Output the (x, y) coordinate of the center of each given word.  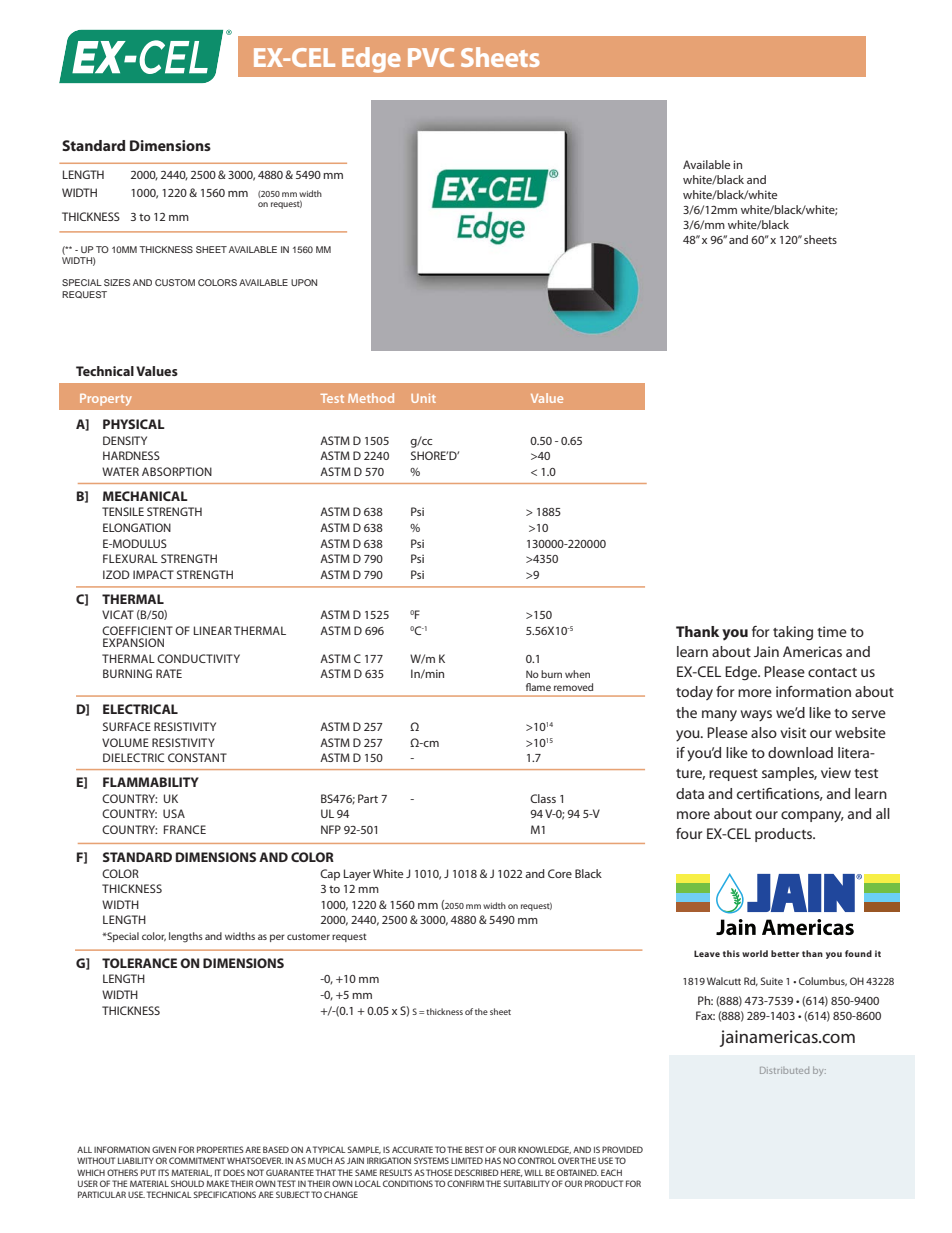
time (832, 631)
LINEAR (213, 630)
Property (106, 400)
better (785, 953)
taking (793, 633)
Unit (423, 398)
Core (560, 873)
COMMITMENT (197, 1160)
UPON (304, 282)
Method (371, 398)
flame (538, 687)
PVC (431, 57)
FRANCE (185, 829)
